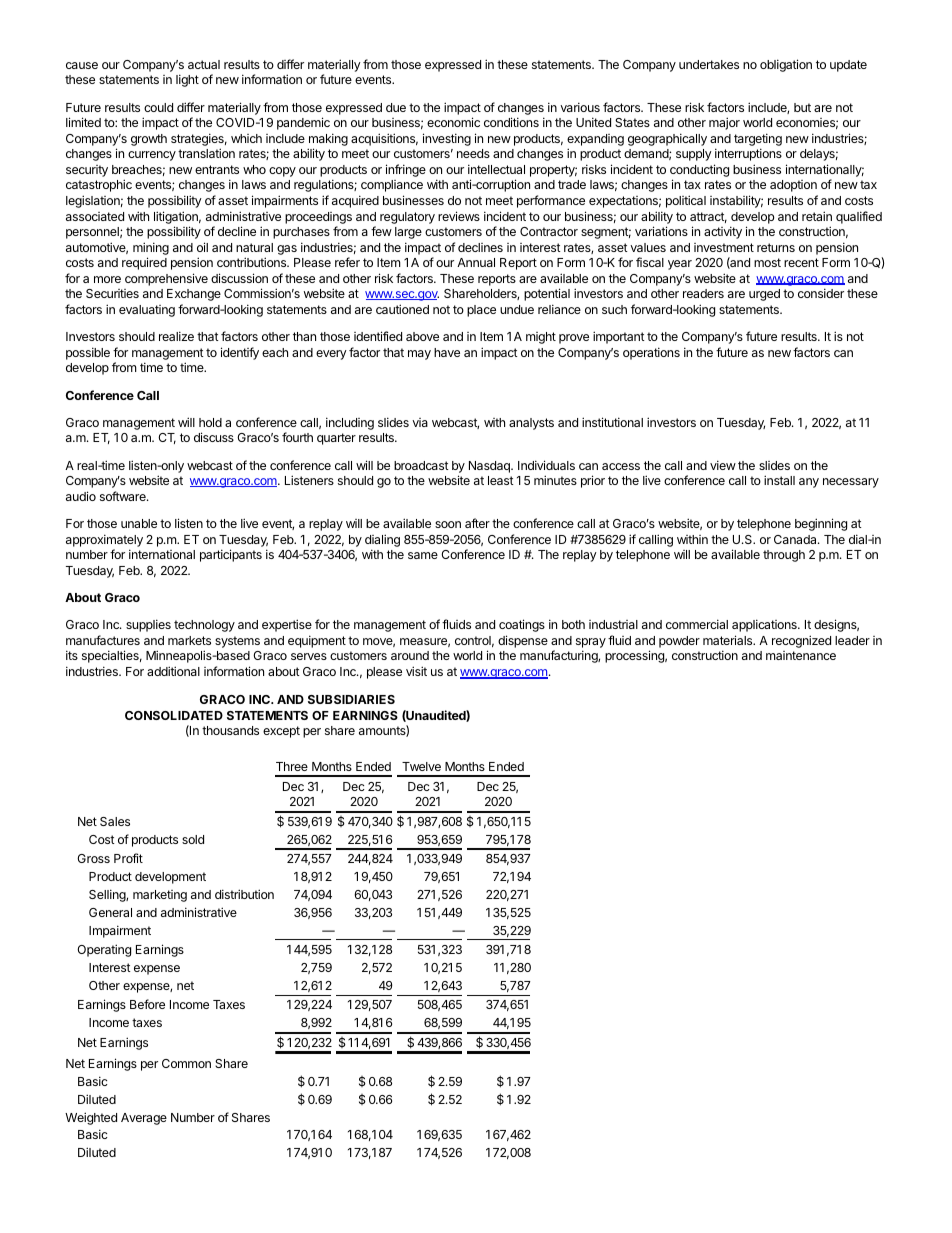 The height and width of the screenshot is (1233, 952). Describe the element at coordinates (186, 1063) in the screenshot. I see `Common` at that location.
